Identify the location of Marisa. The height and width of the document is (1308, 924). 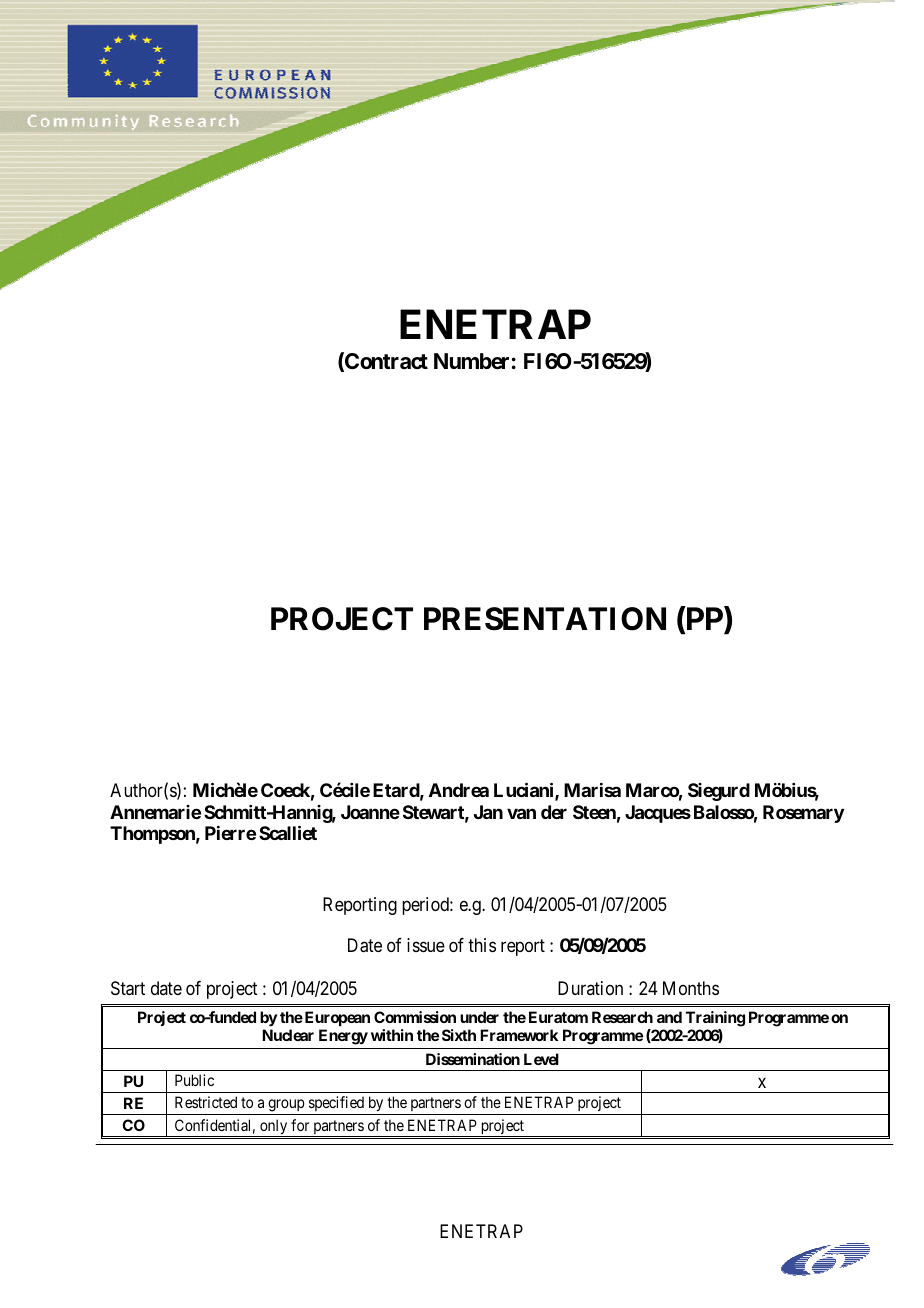
(592, 790).
